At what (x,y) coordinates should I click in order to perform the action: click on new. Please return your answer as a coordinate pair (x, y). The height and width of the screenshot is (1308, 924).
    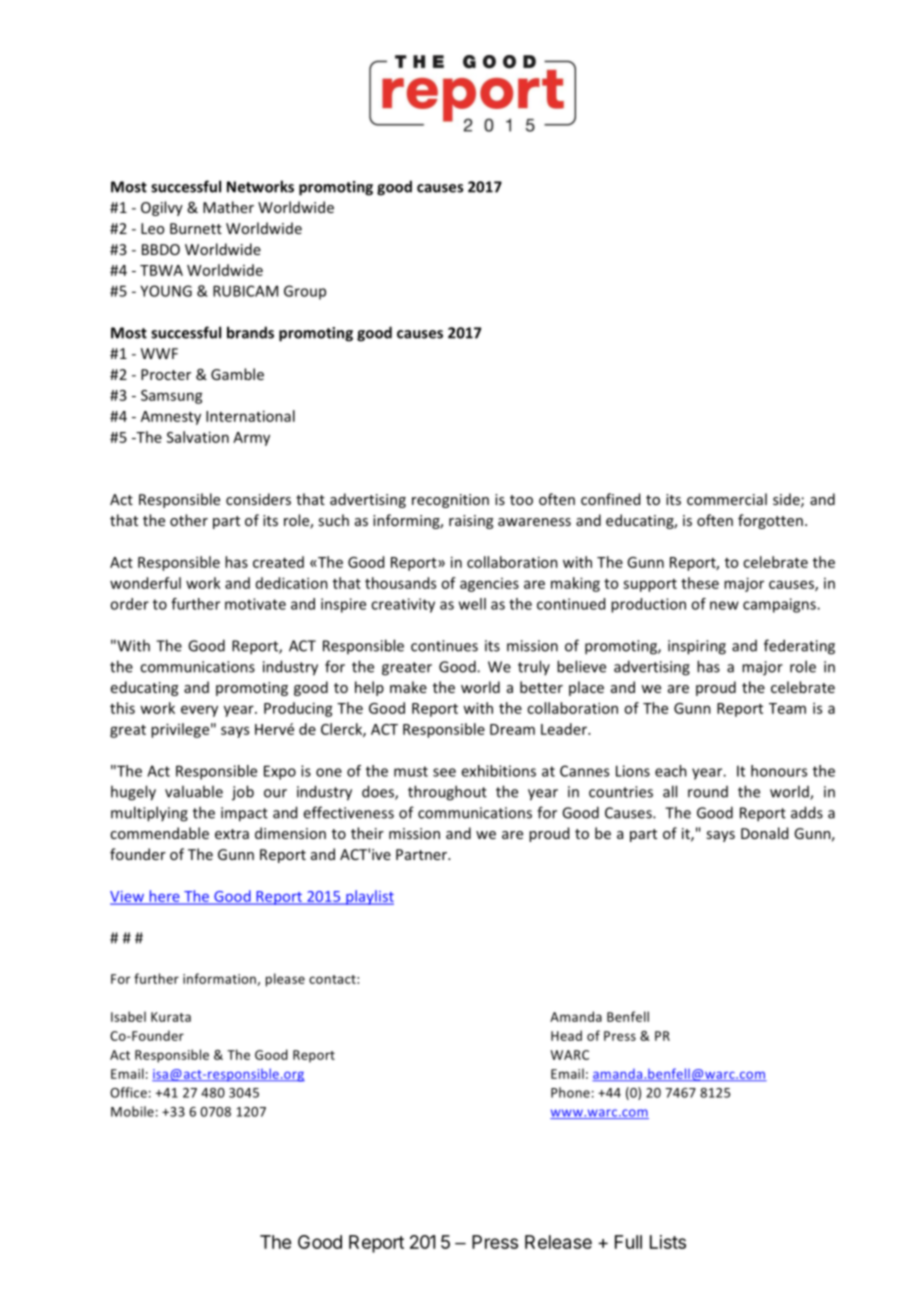
    Looking at the image, I should click on (724, 605).
